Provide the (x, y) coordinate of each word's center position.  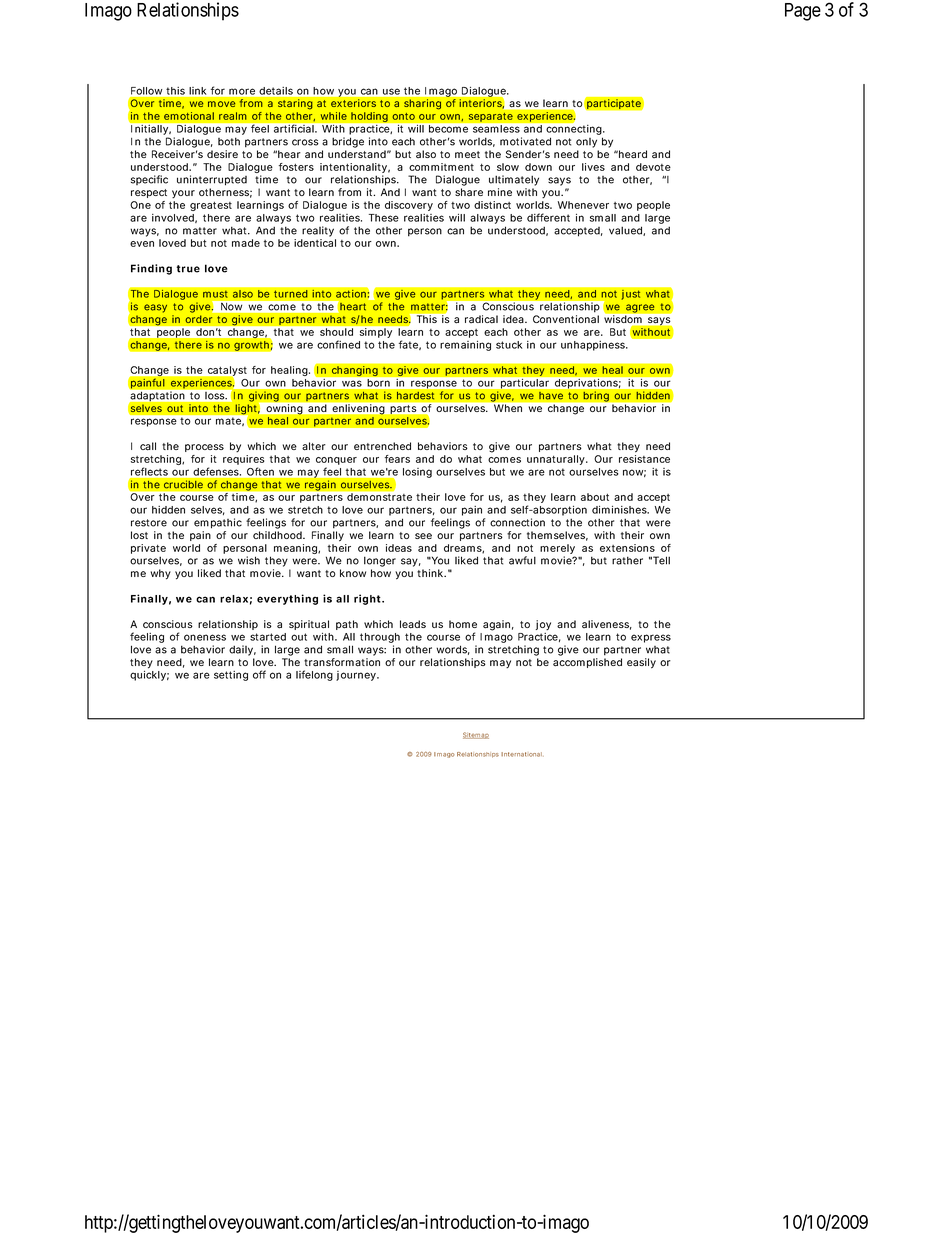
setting (231, 676)
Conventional (566, 319)
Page (803, 12)
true (188, 269)
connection (517, 522)
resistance (644, 459)
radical (481, 319)
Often (260, 472)
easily (641, 663)
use (391, 92)
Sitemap (476, 735)
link (198, 91)
